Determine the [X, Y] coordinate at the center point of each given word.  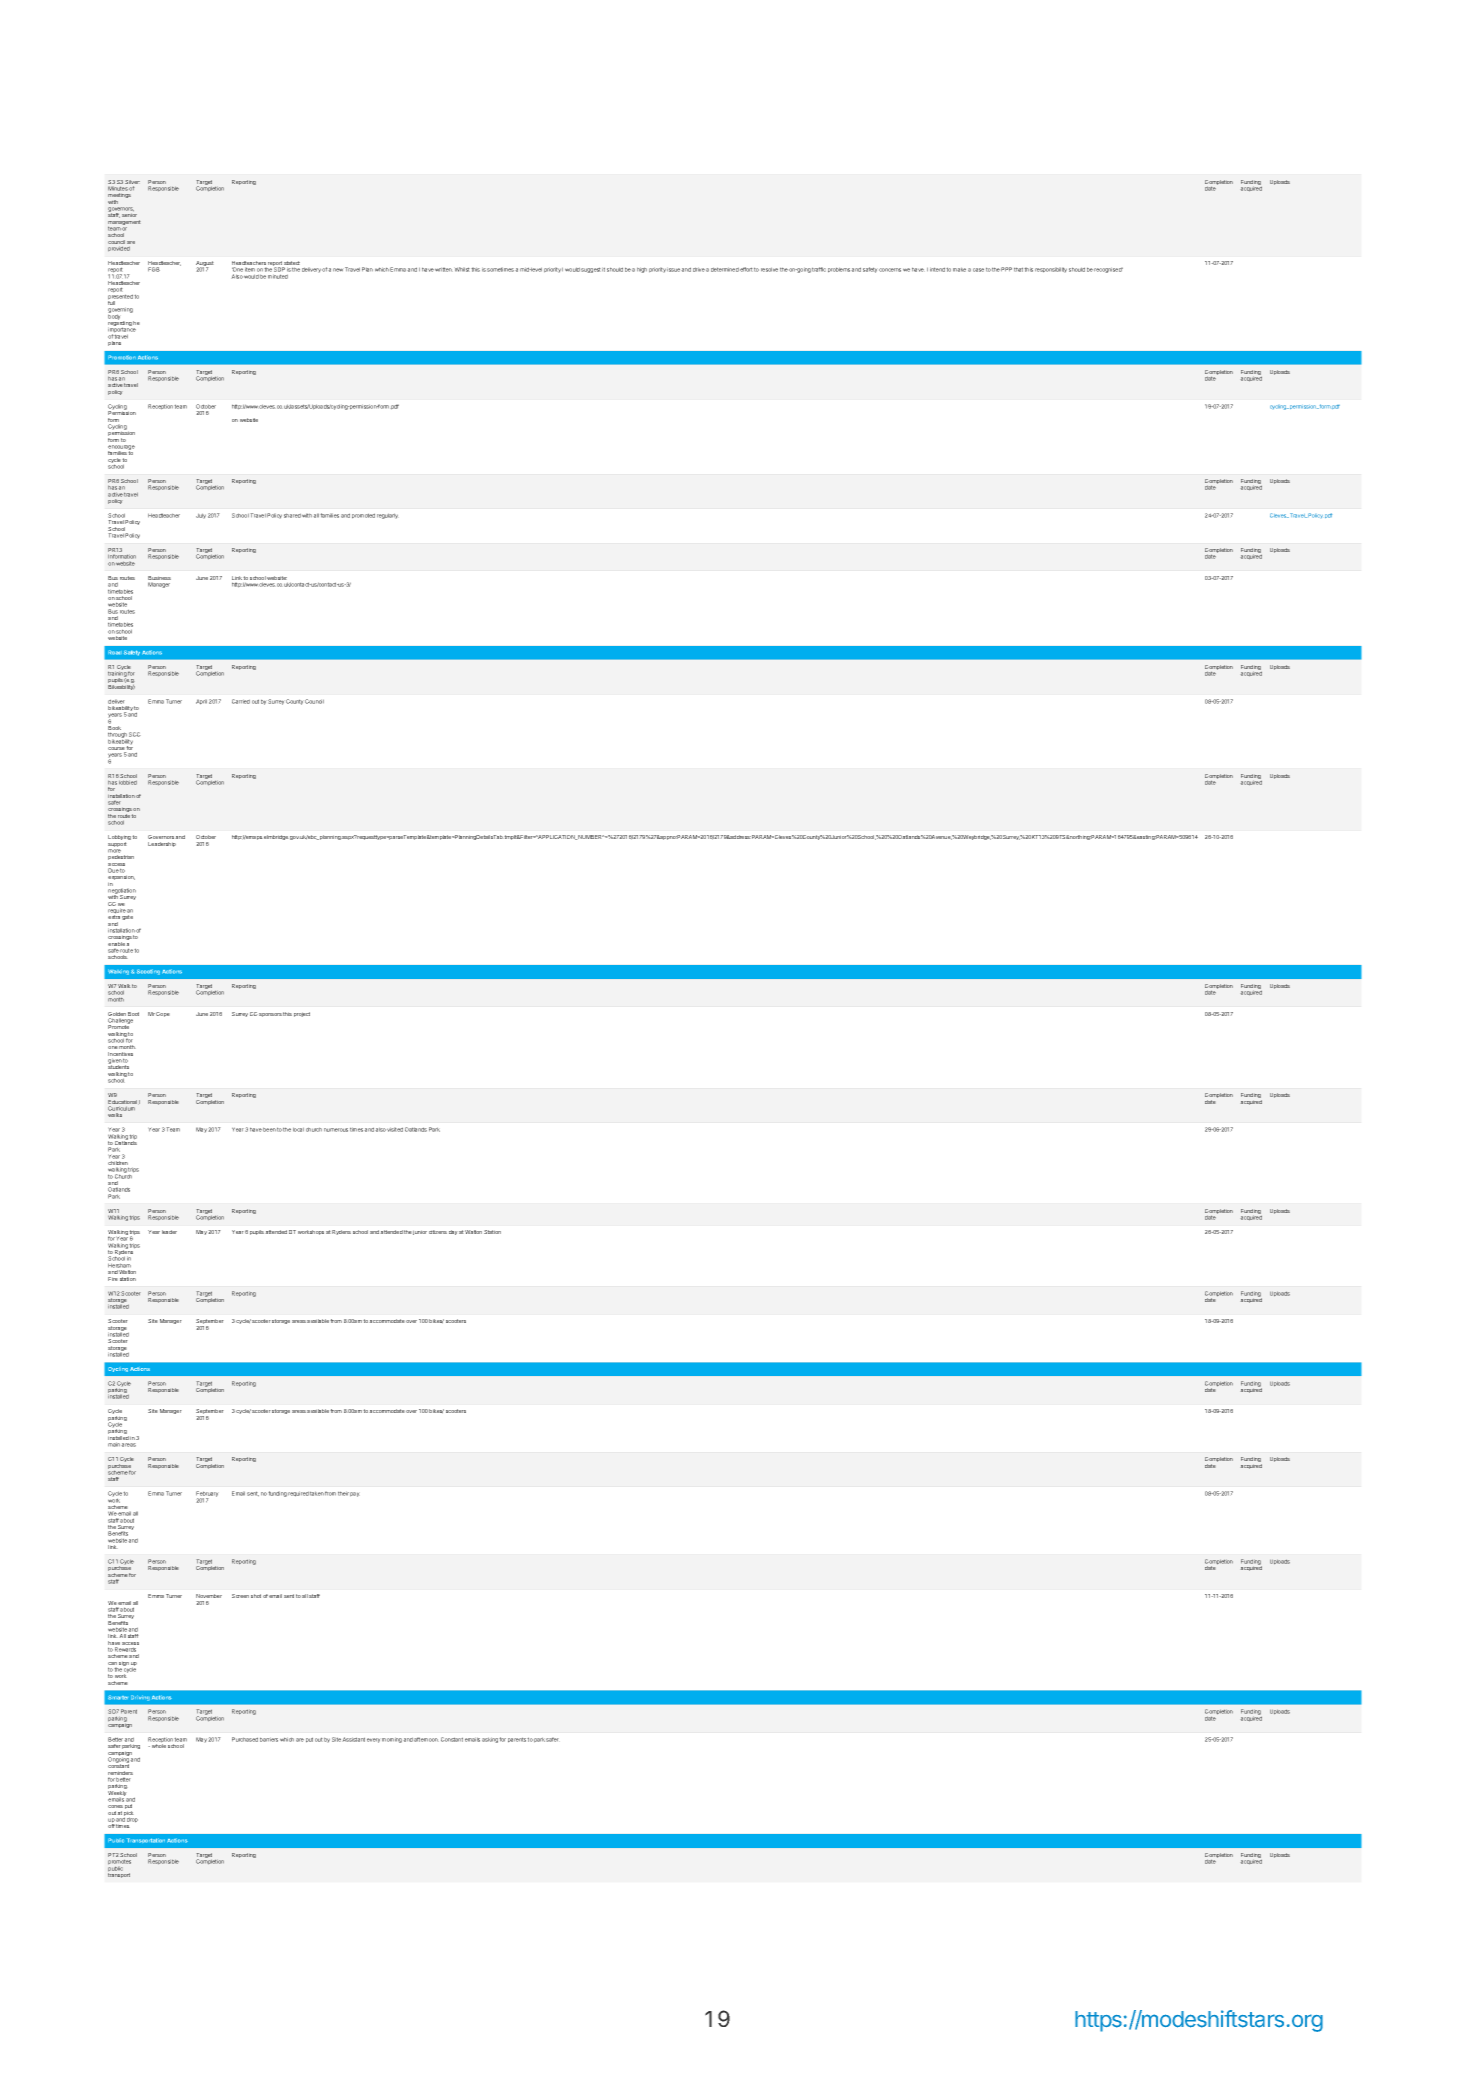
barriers [269, 1739]
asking [490, 1740]
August [205, 265]
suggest [591, 270]
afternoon [426, 1739]
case [978, 270]
